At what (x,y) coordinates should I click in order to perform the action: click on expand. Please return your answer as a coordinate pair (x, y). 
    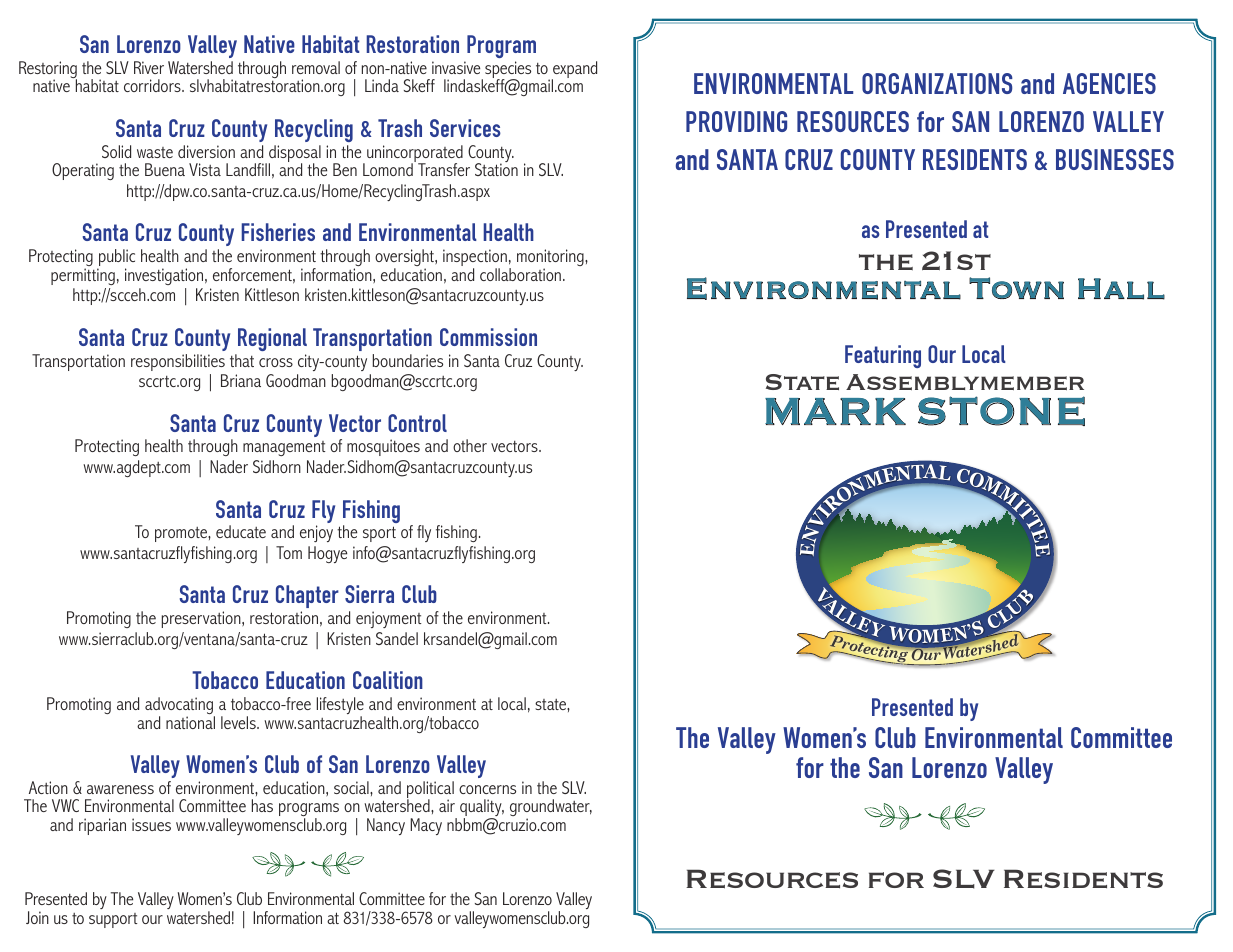
    Looking at the image, I should click on (574, 71).
